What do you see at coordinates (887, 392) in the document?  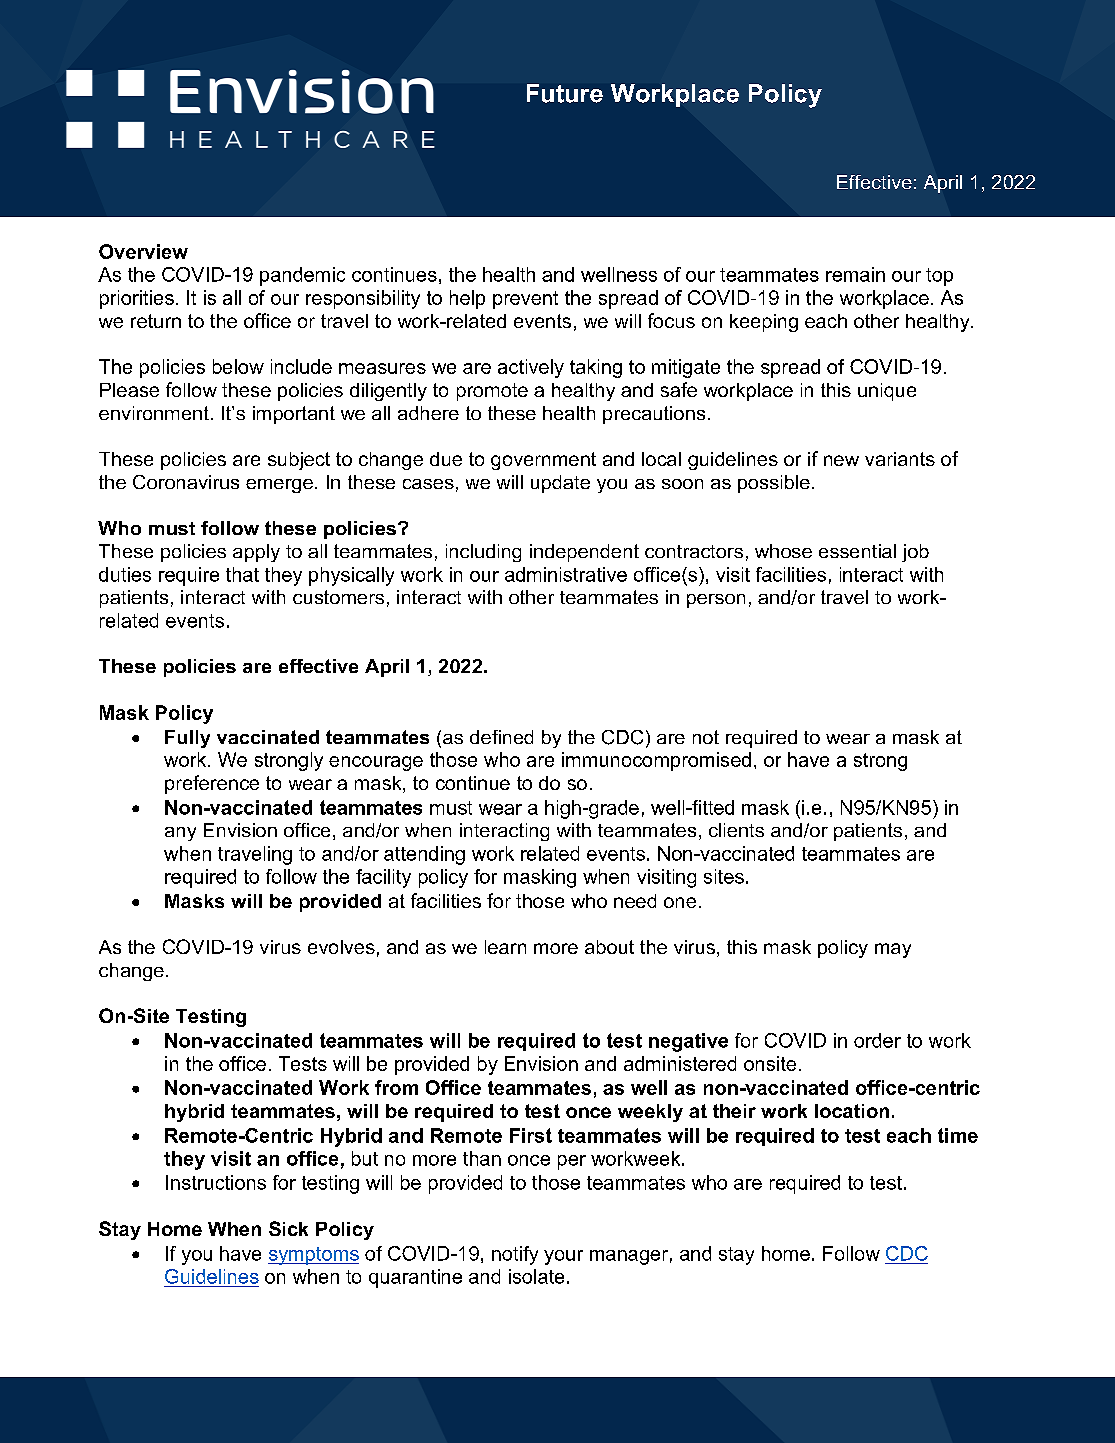 I see `unique` at bounding box center [887, 392].
